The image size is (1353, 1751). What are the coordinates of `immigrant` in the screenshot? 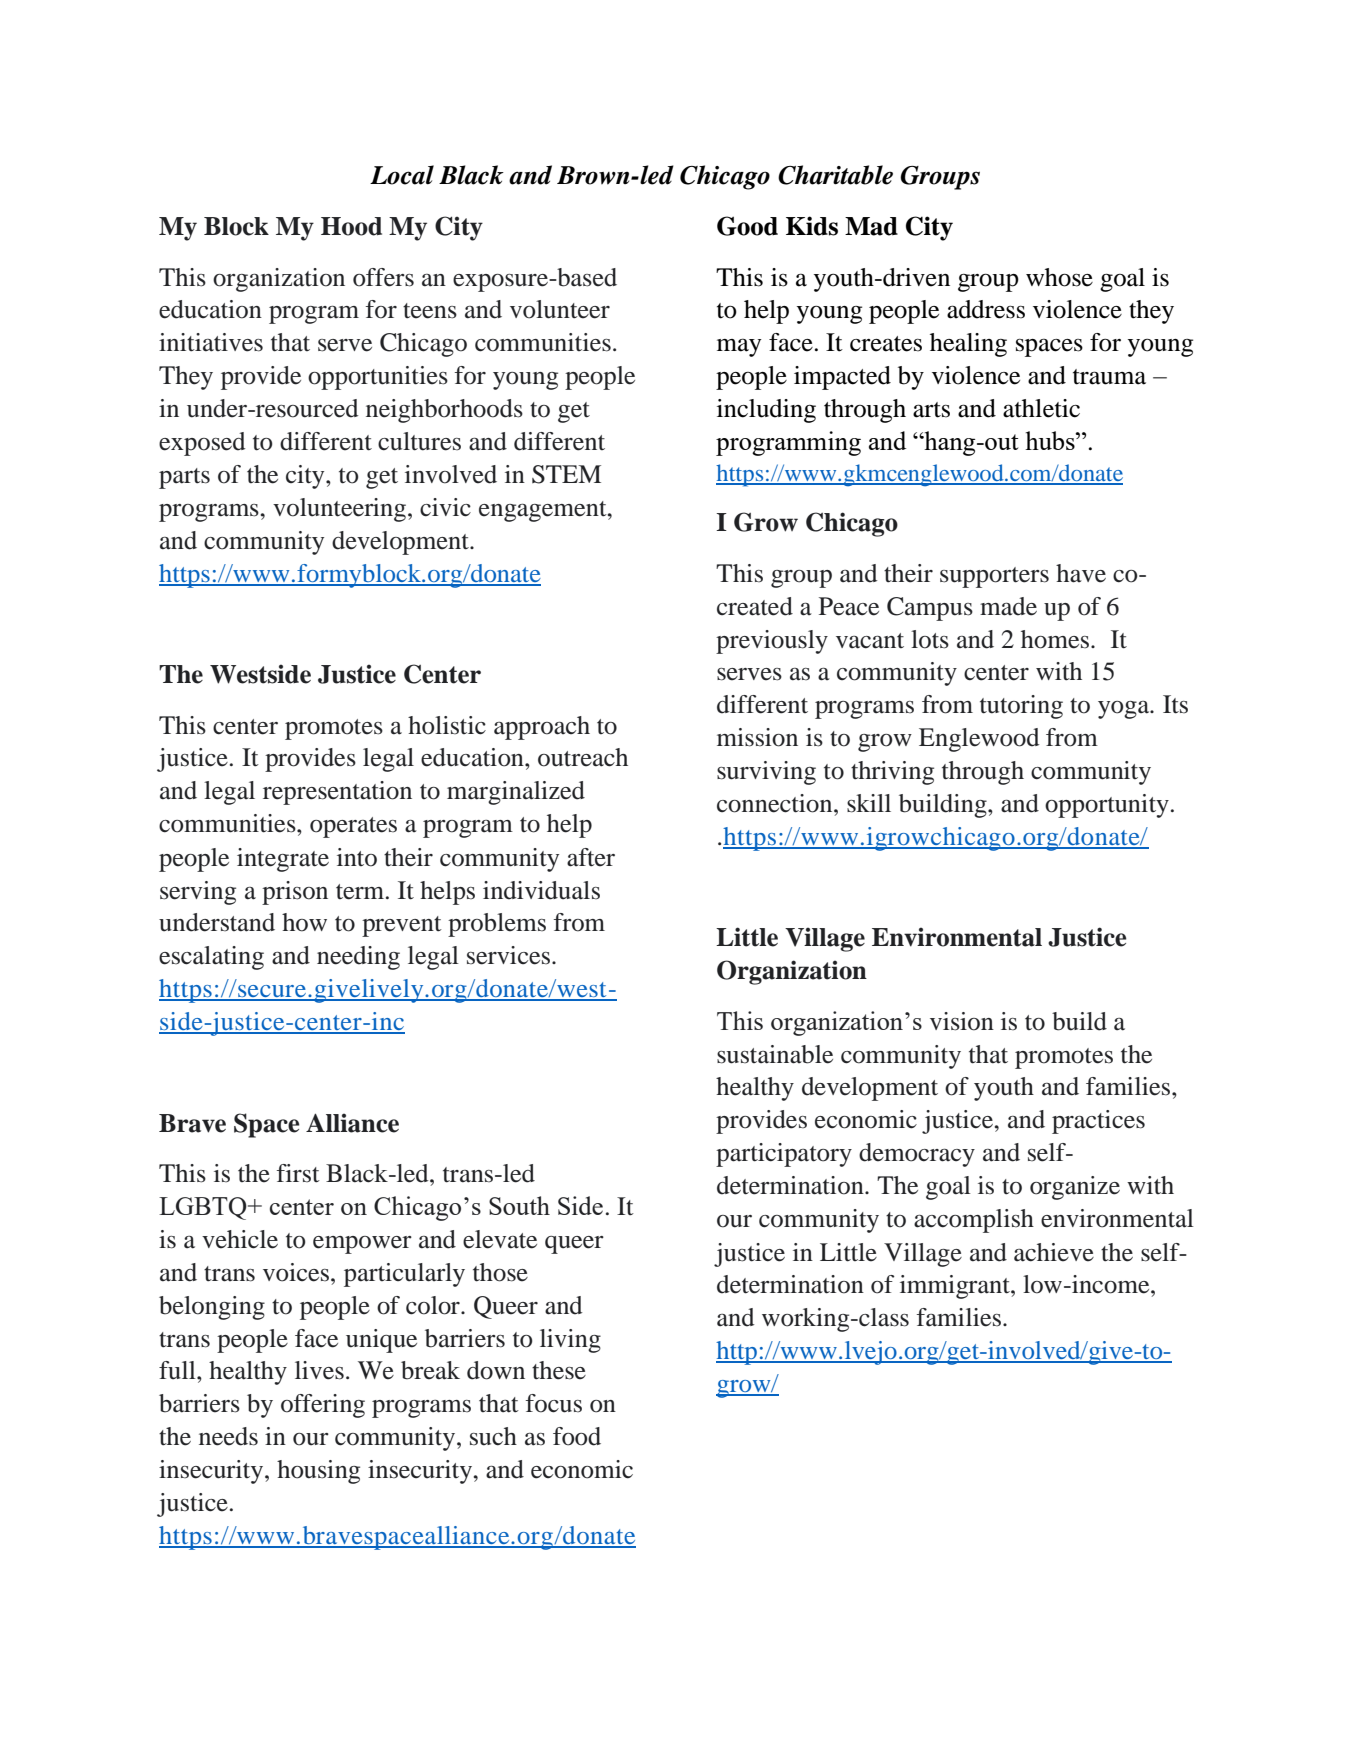 It's located at (956, 1287).
